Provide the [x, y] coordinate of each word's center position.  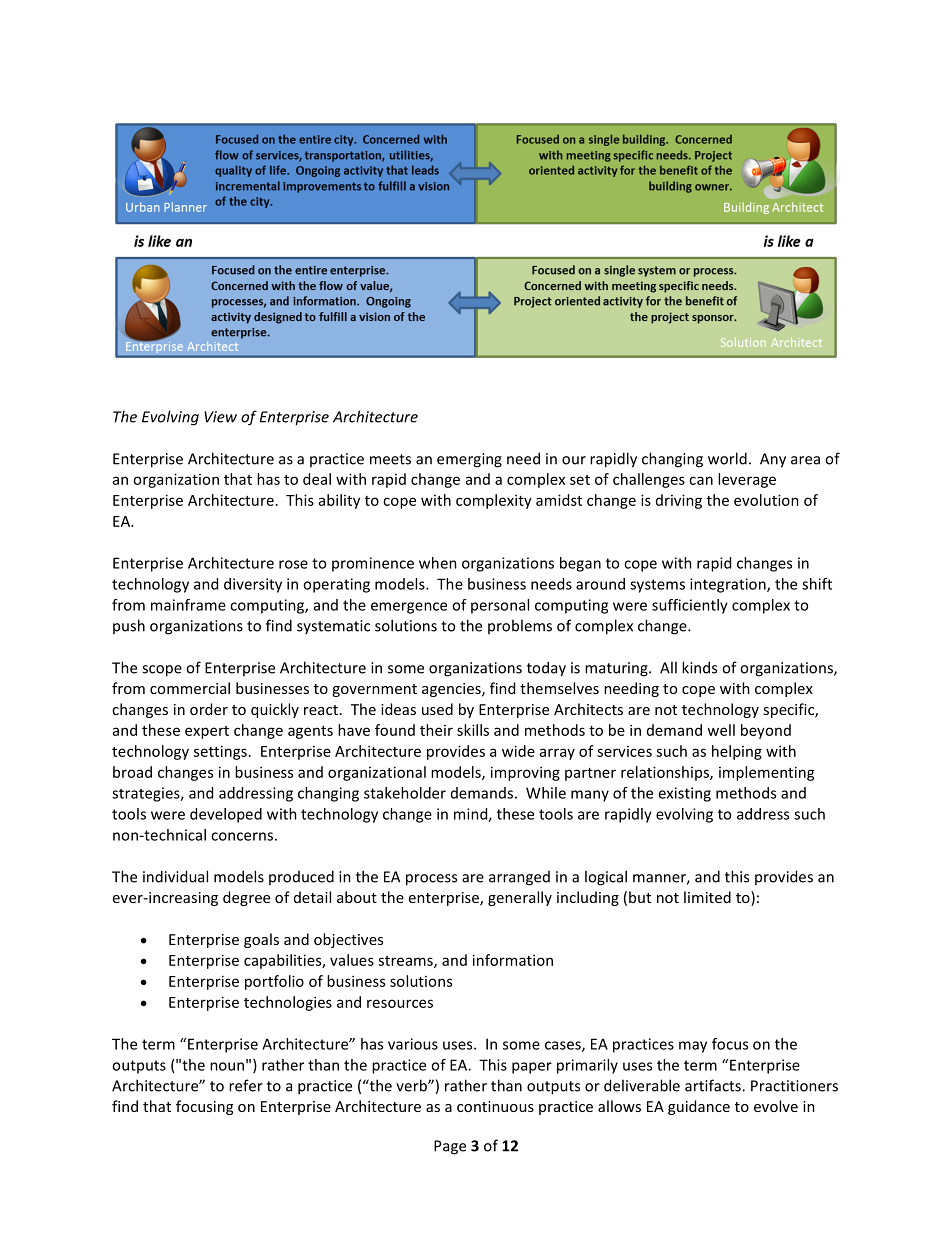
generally [520, 898]
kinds [699, 667]
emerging [469, 460]
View [220, 417]
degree [246, 898]
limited [707, 897]
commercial [190, 688]
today [546, 669]
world [727, 458]
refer [246, 1085]
